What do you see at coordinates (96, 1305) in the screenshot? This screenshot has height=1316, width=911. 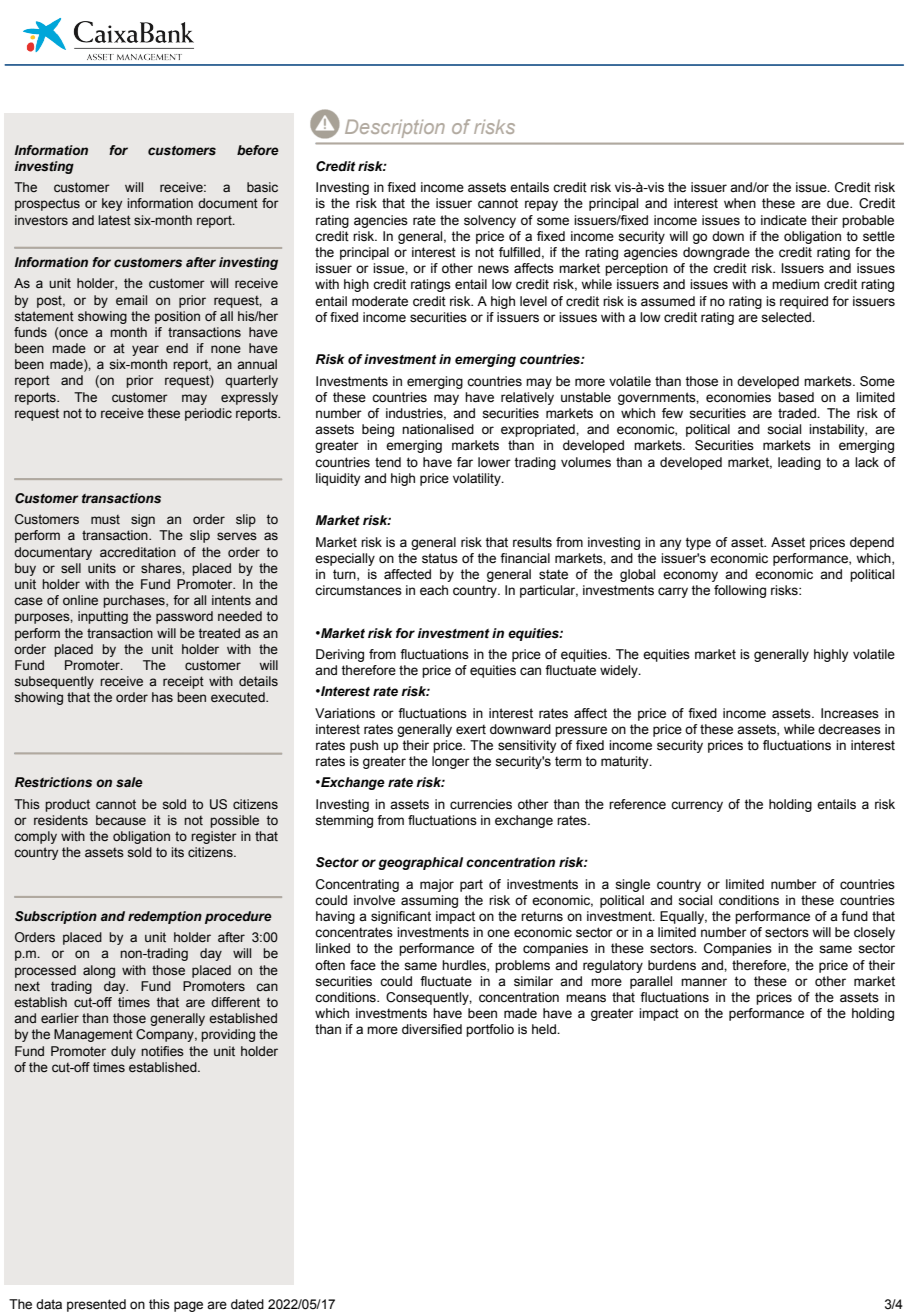 I see `presented` at bounding box center [96, 1305].
